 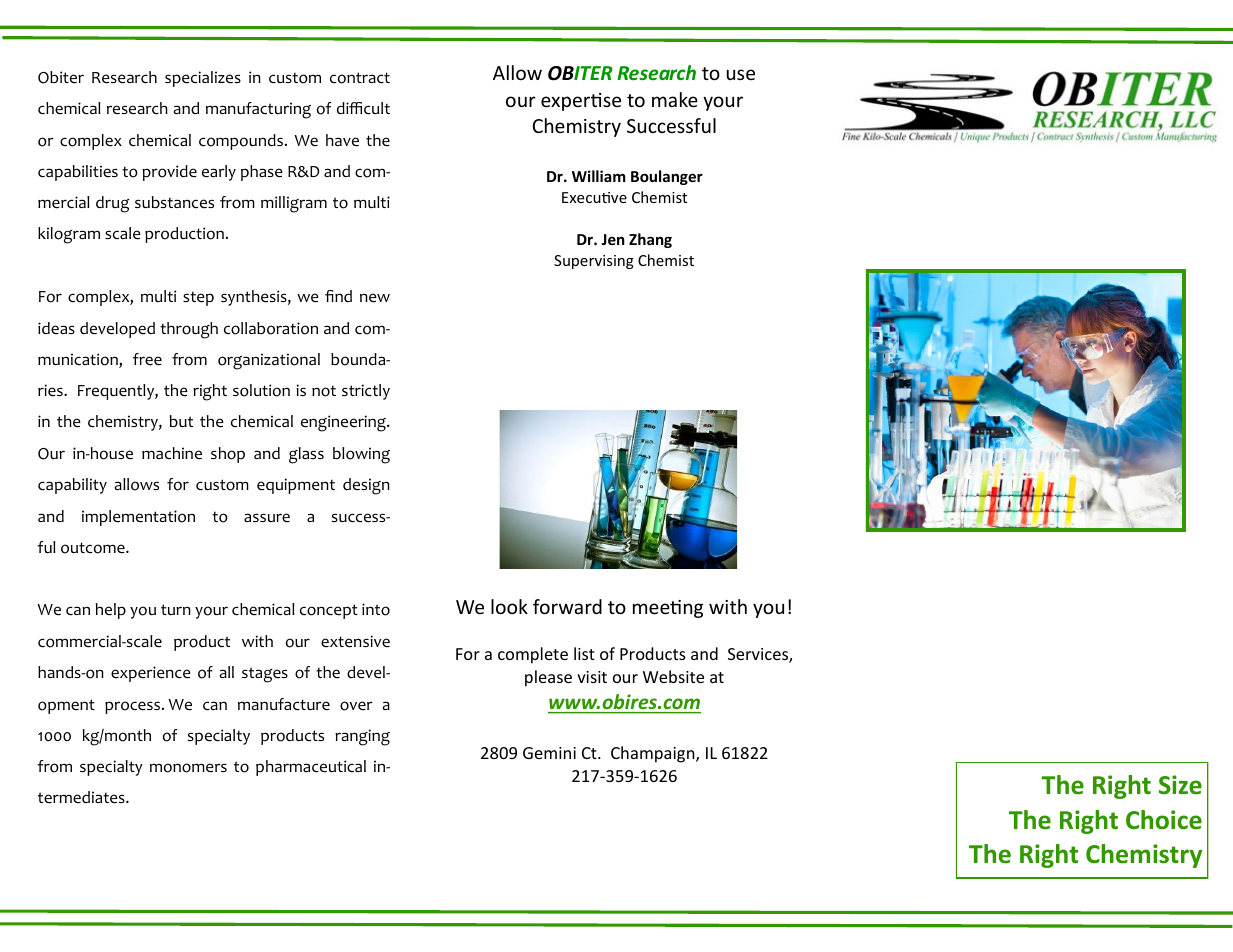 What do you see at coordinates (188, 768) in the screenshot?
I see `monomers` at bounding box center [188, 768].
